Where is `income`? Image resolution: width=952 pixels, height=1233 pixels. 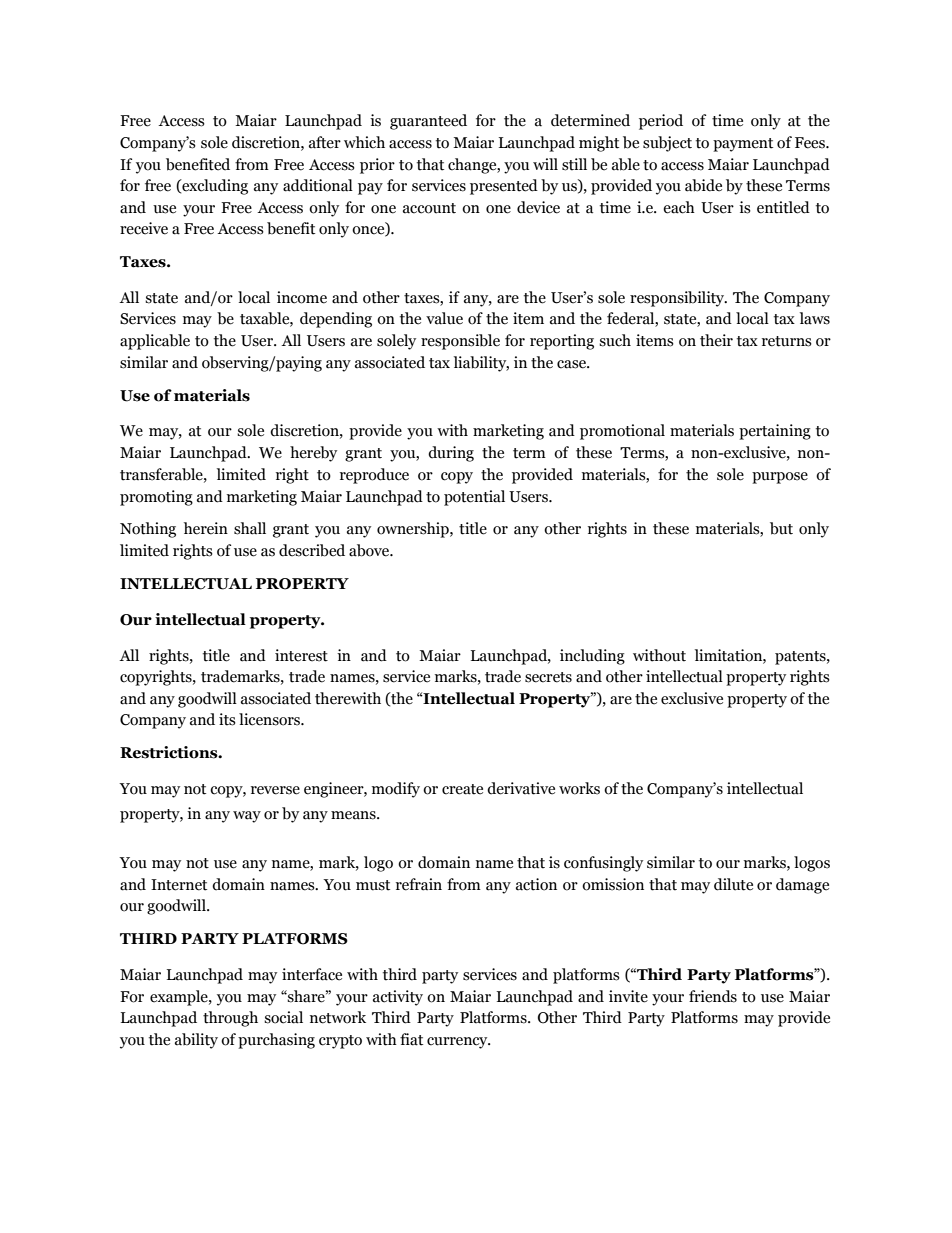 income is located at coordinates (302, 297).
